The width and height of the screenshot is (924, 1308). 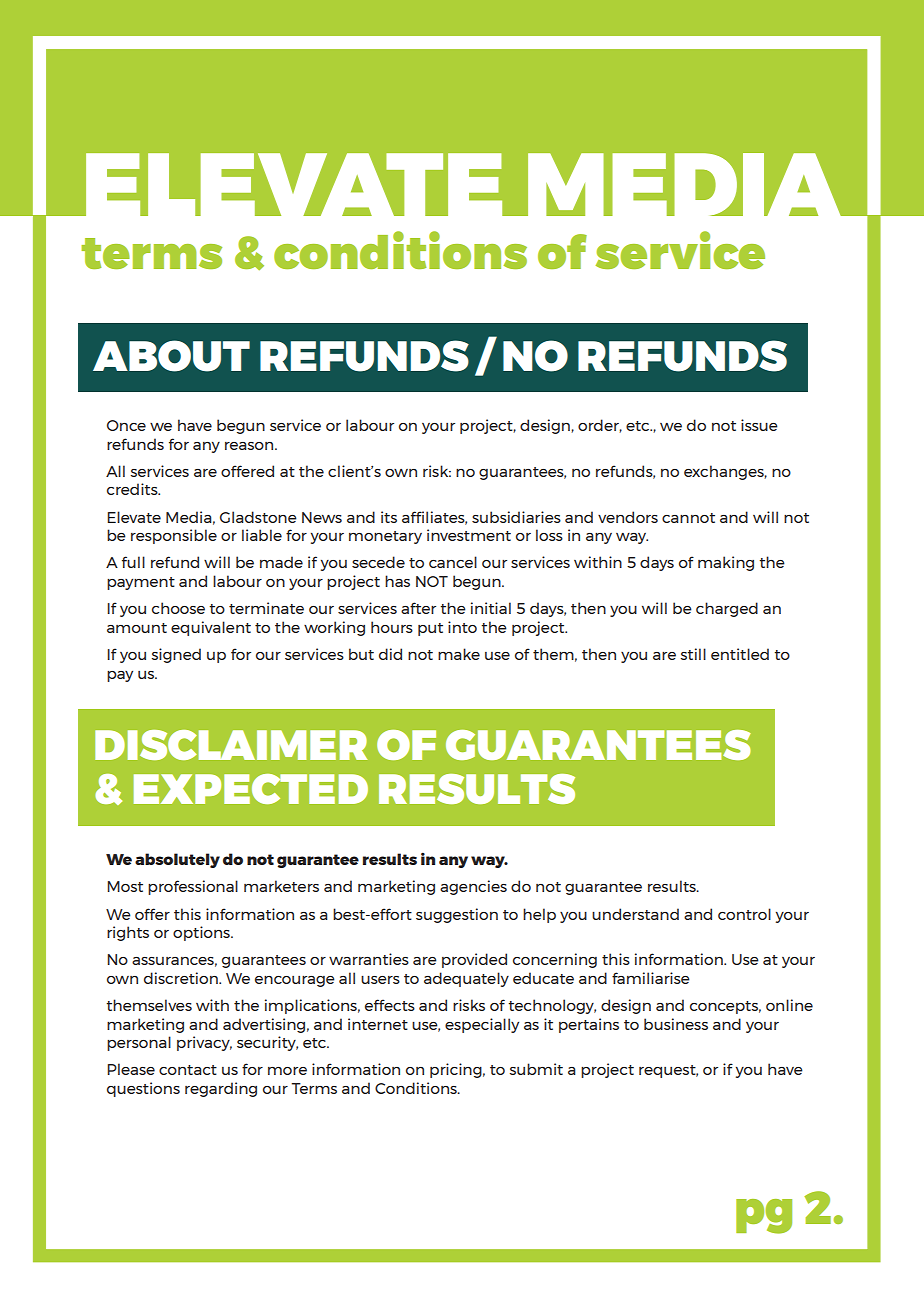 I want to click on DISCLAIMER, so click(x=231, y=745).
